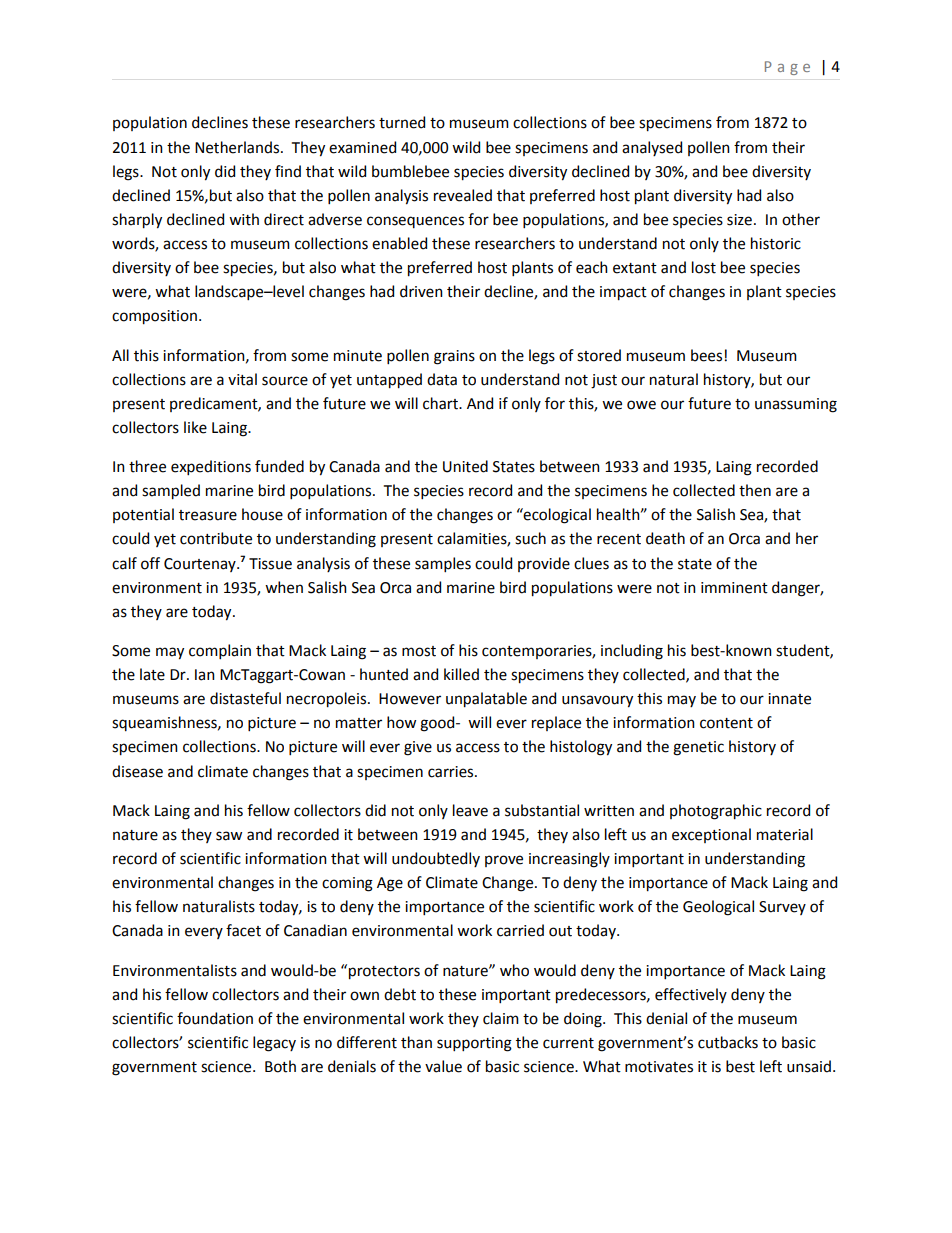 The width and height of the screenshot is (952, 1233). Describe the element at coordinates (410, 171) in the screenshot. I see `bumblebee` at that location.
